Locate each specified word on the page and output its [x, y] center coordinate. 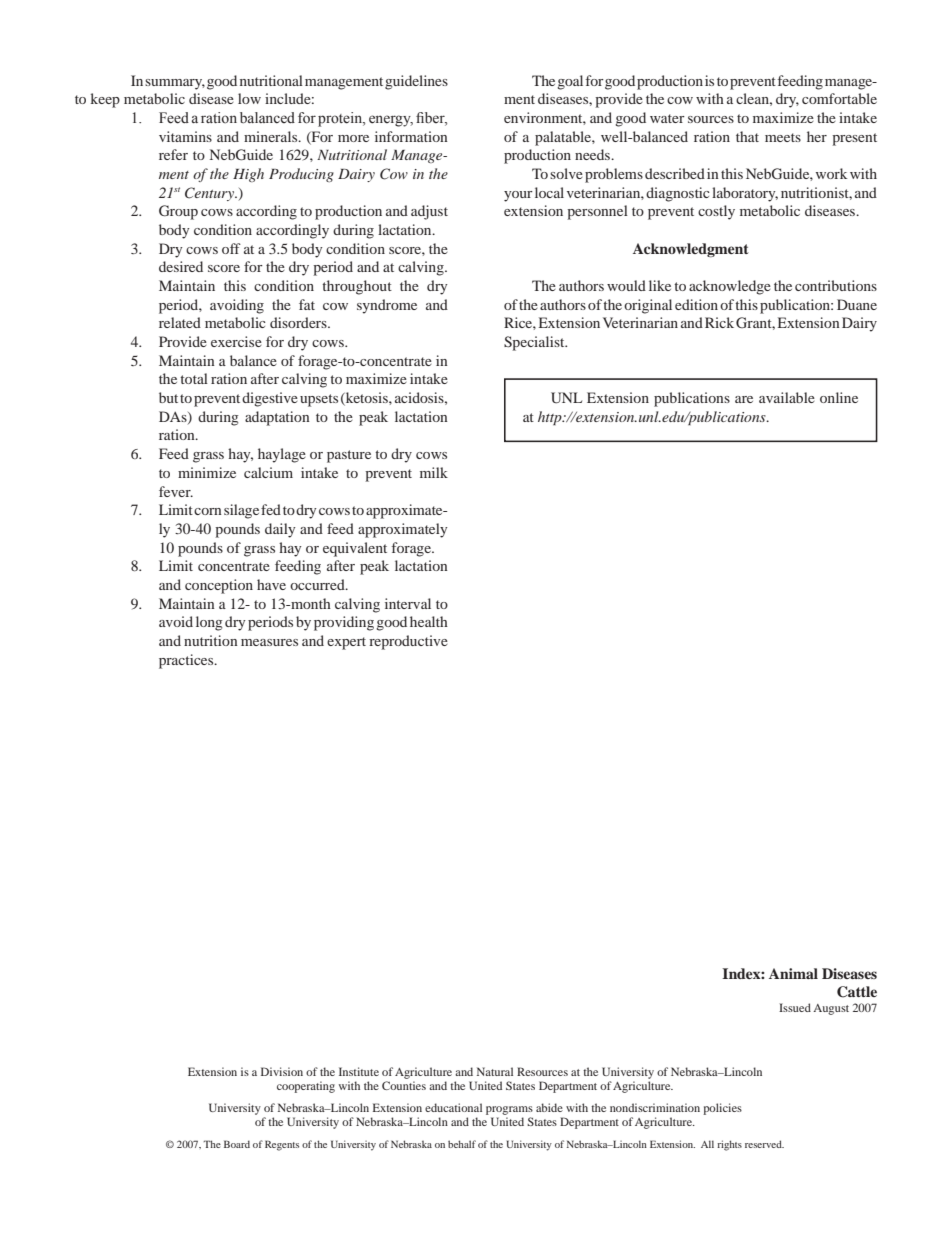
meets [783, 137]
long [209, 623]
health [429, 621]
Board [237, 1144]
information [411, 136]
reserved [764, 1144]
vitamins [185, 136]
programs [509, 1110]
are [744, 399]
